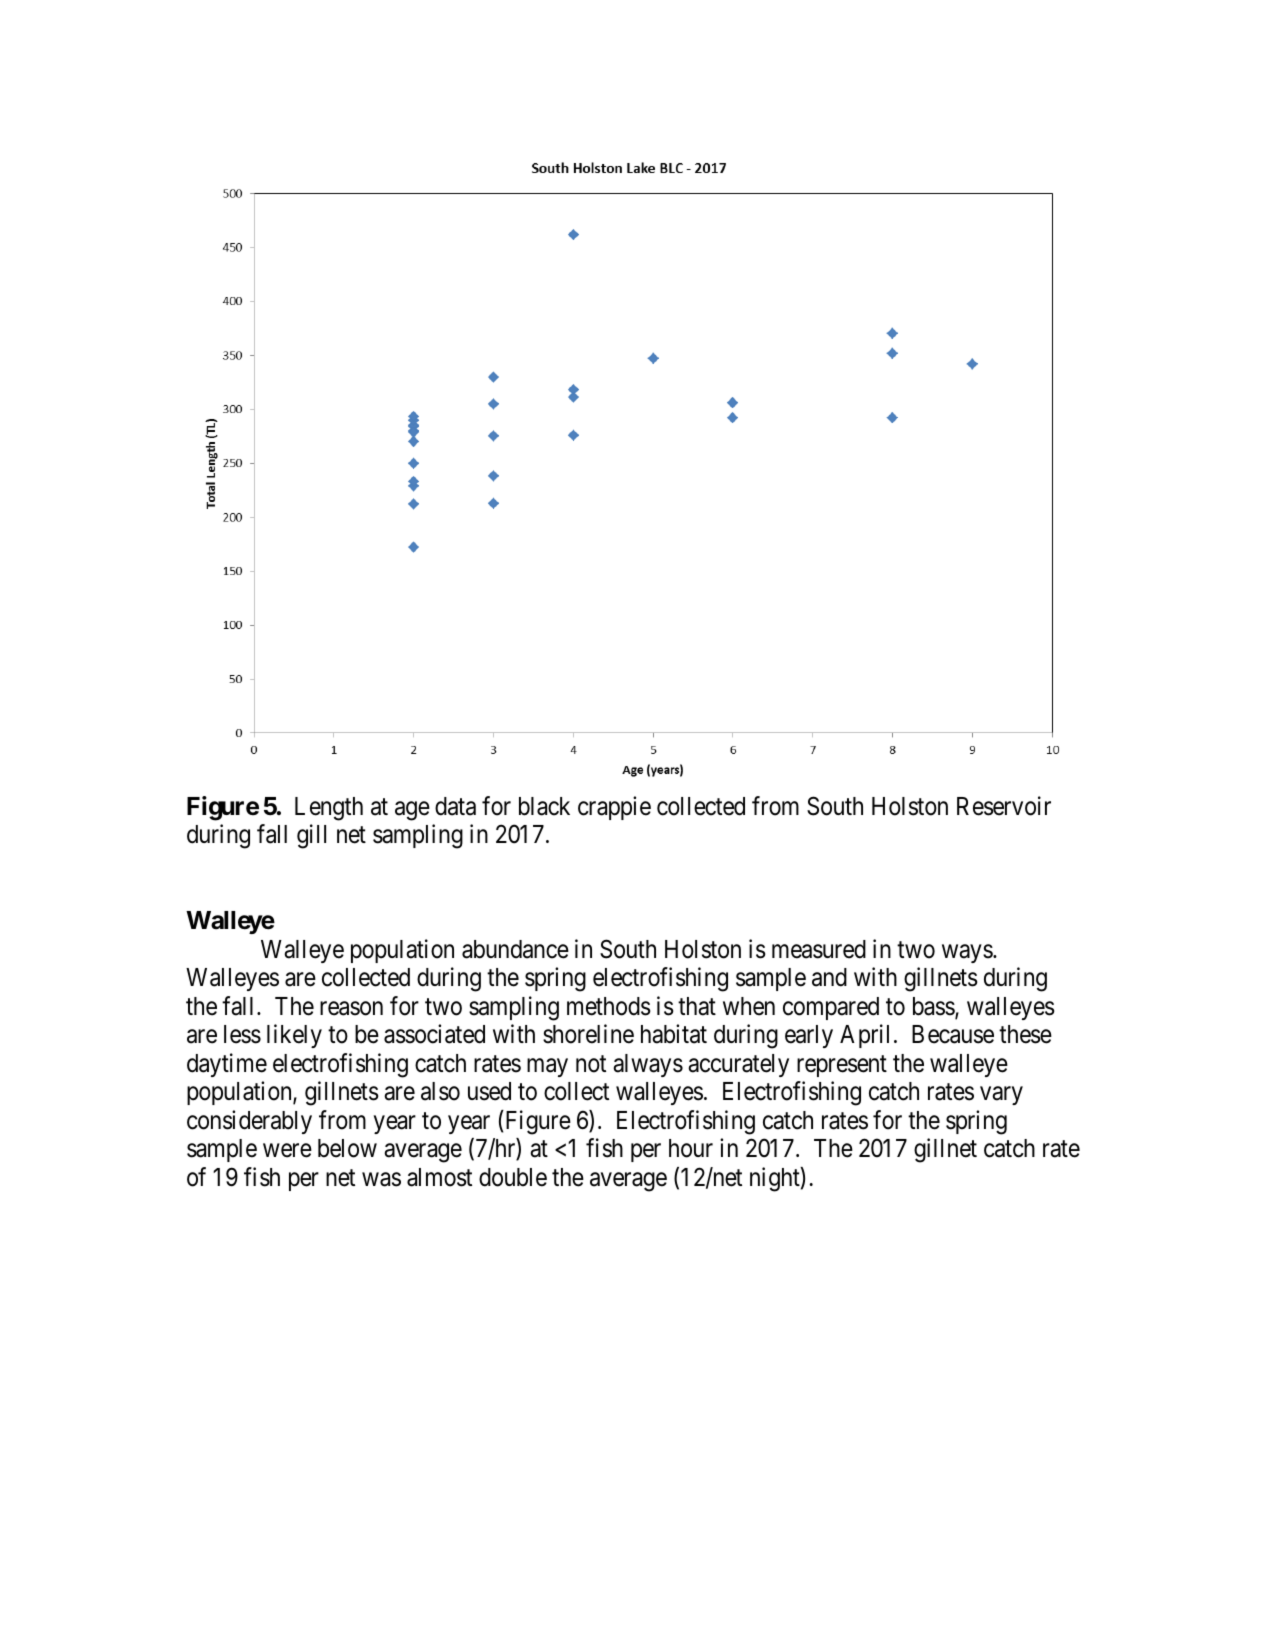  I want to click on Length, so click(329, 809).
